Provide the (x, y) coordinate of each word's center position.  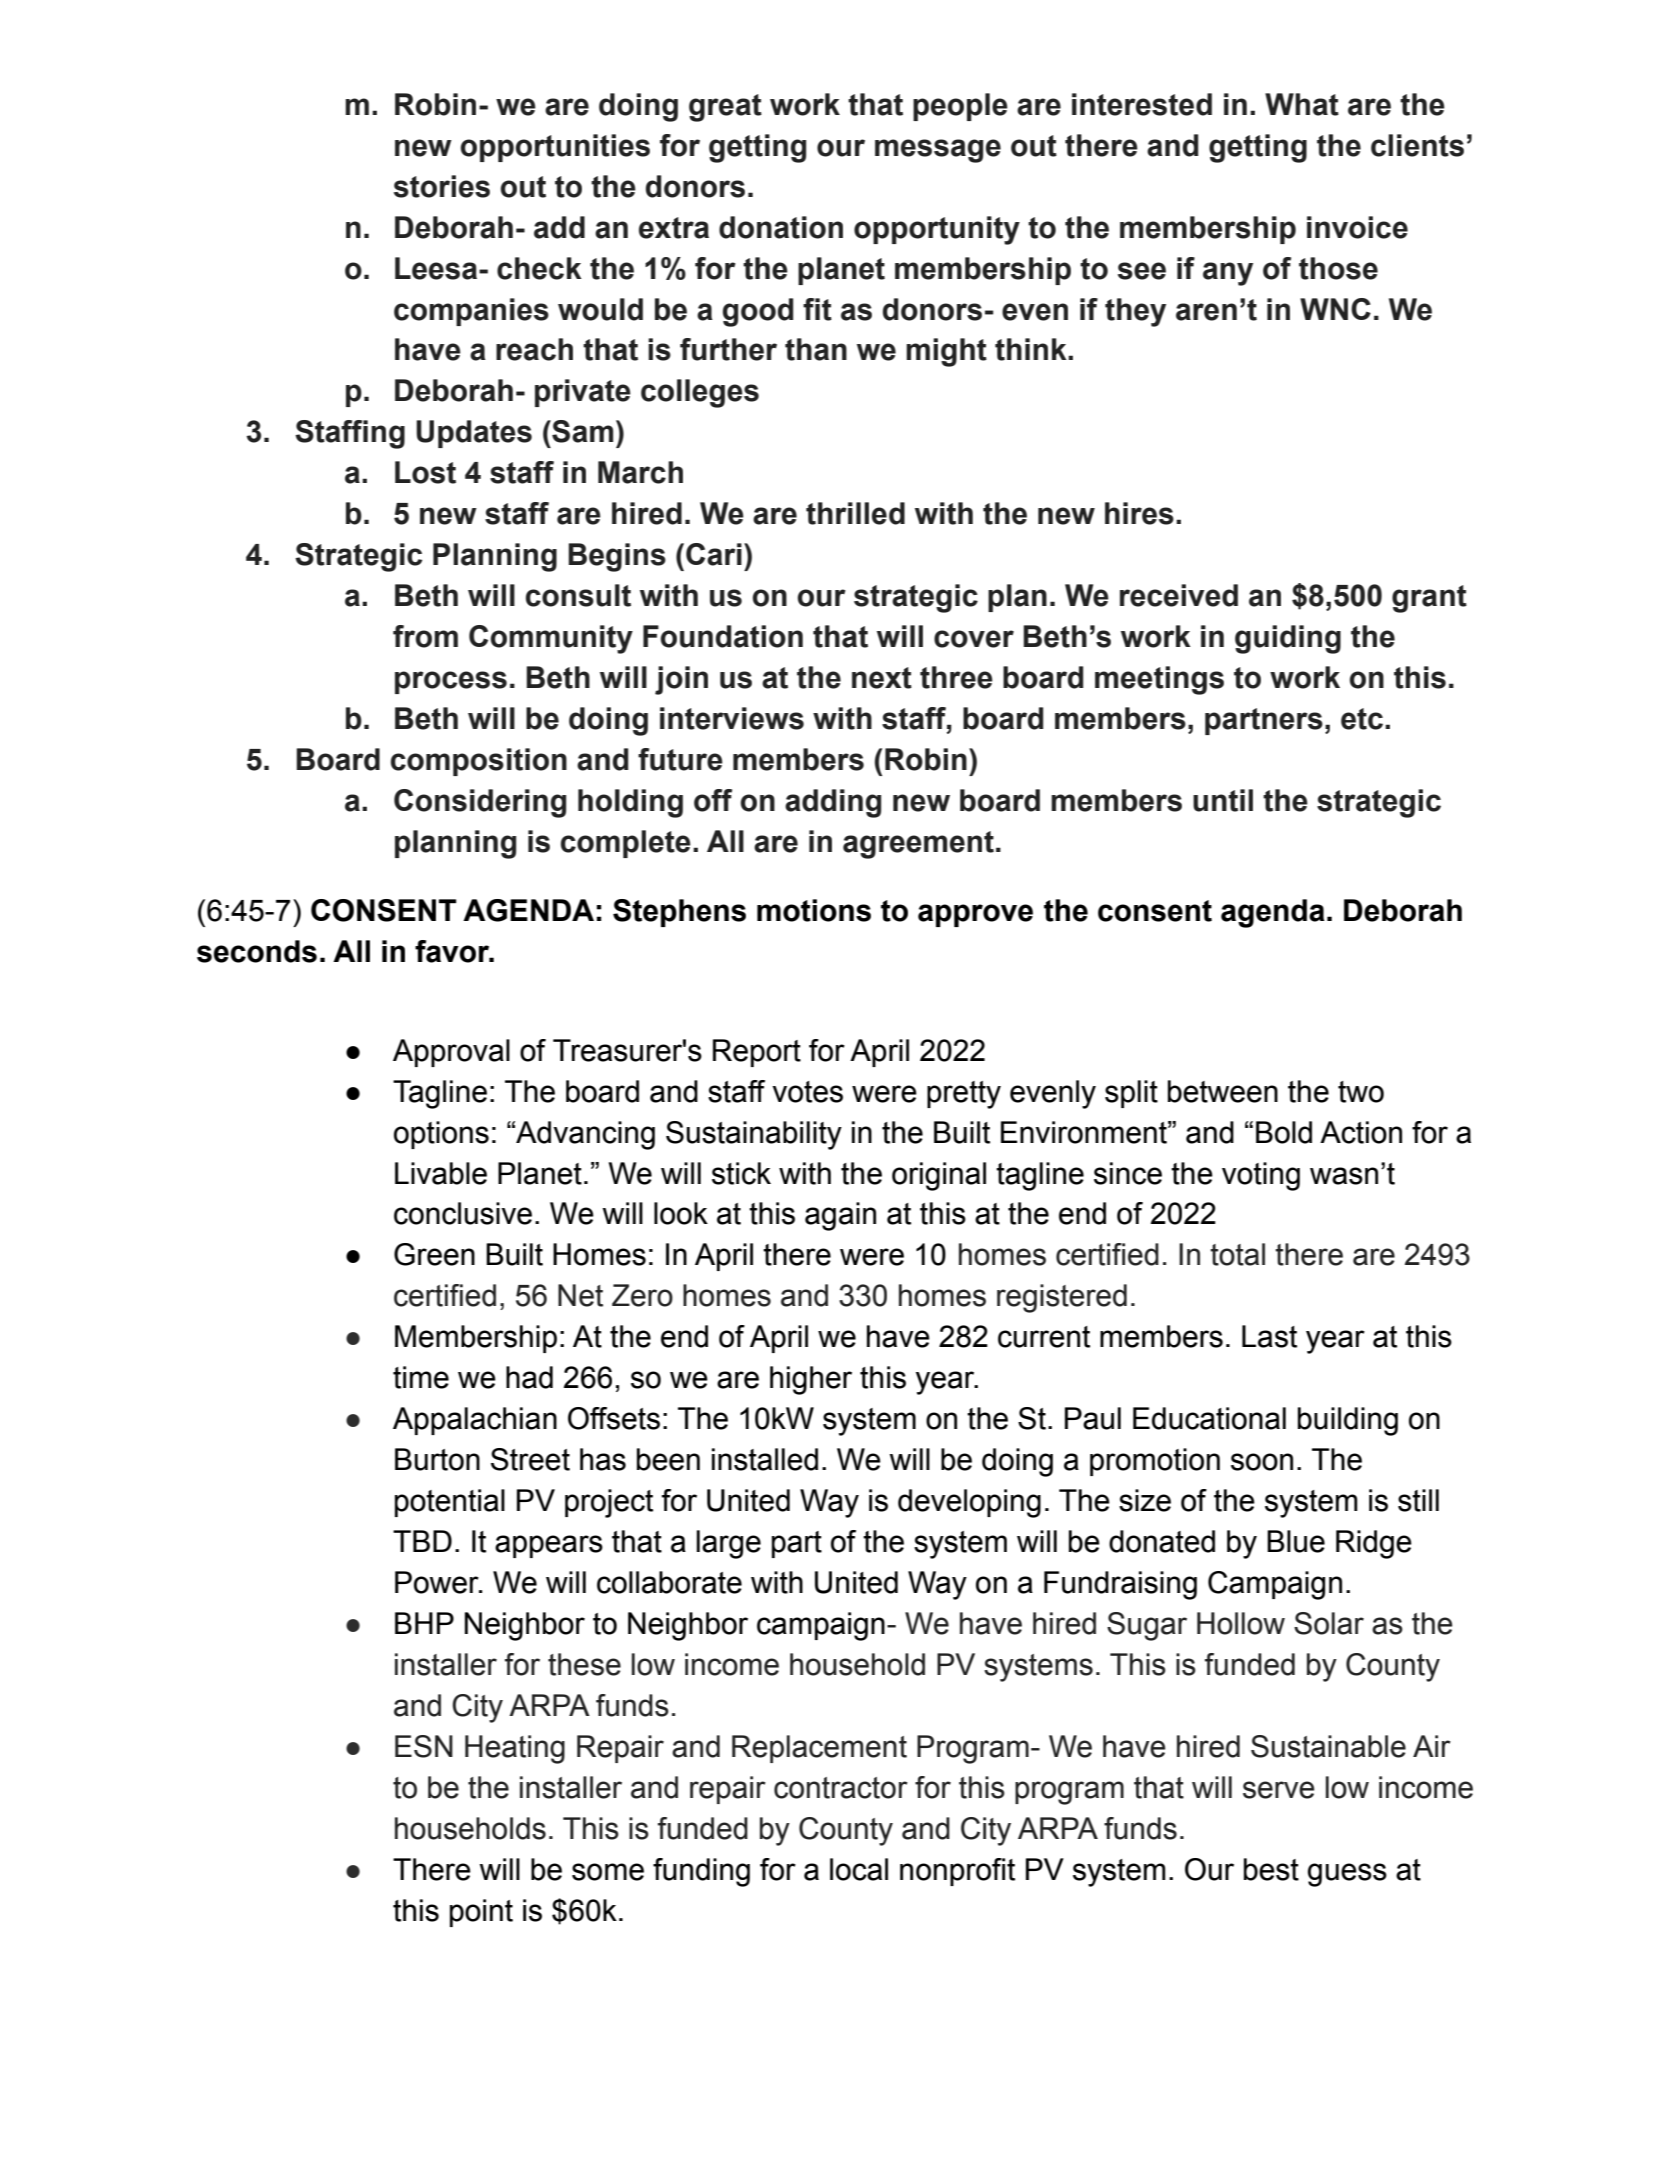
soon (1262, 1462)
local (859, 1869)
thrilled (855, 513)
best (1271, 1869)
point (481, 1913)
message (938, 151)
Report (757, 1053)
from (425, 636)
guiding (1288, 639)
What (1302, 104)
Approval (451, 1053)
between (1223, 1091)
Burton (437, 1459)
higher (811, 1380)
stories (442, 186)
